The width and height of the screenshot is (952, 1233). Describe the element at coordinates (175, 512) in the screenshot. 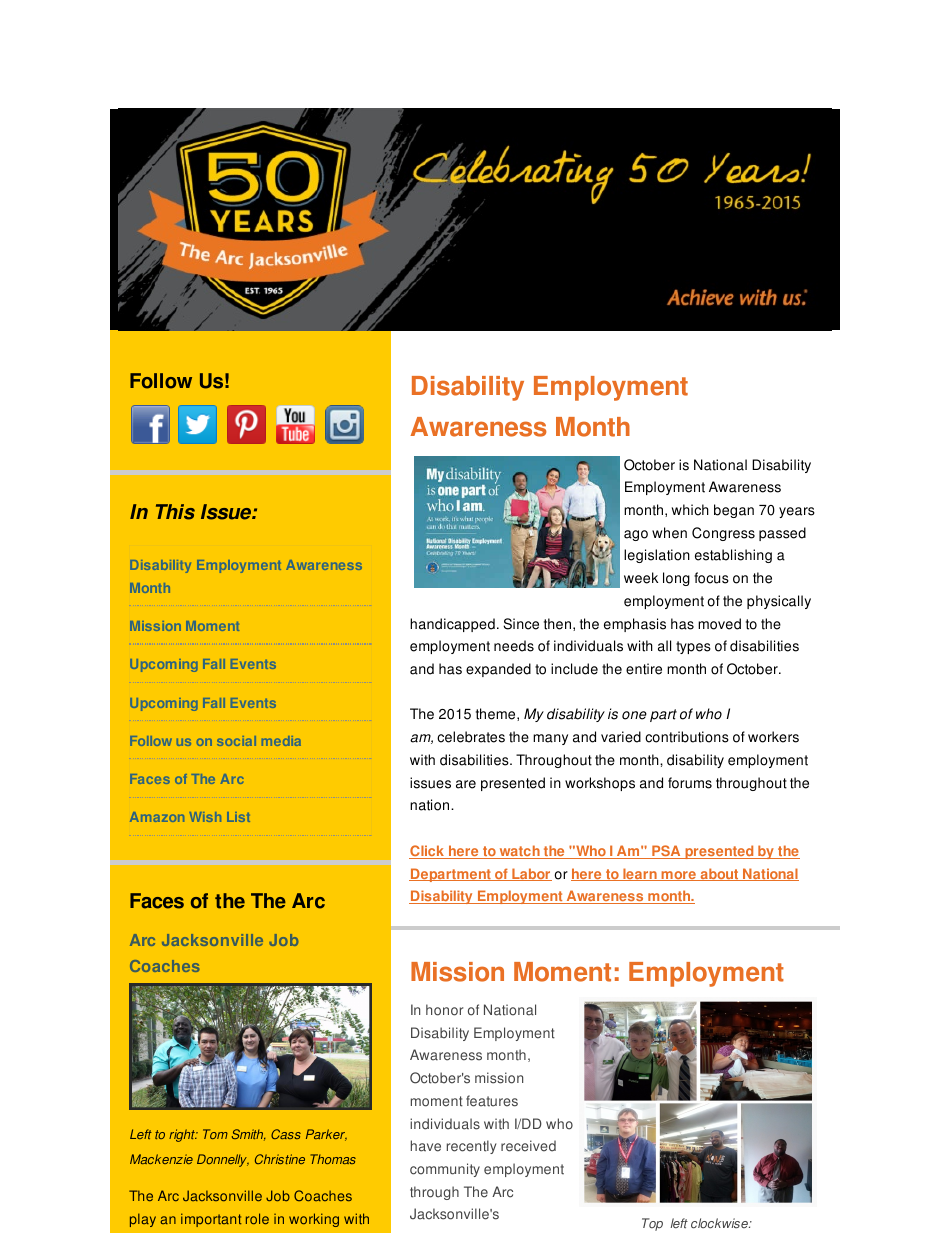

I see `This` at that location.
